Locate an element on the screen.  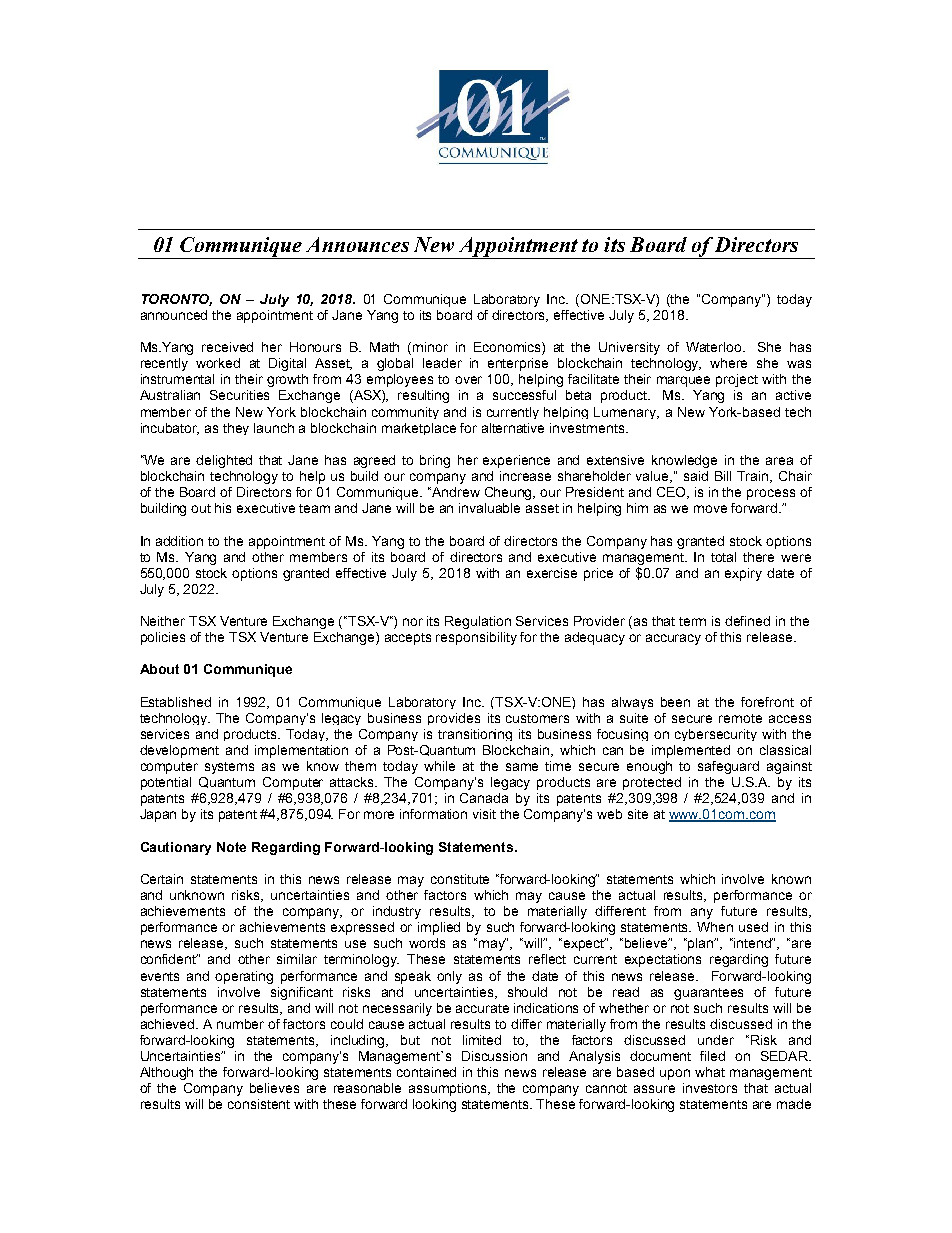
Andrew is located at coordinates (455, 492).
